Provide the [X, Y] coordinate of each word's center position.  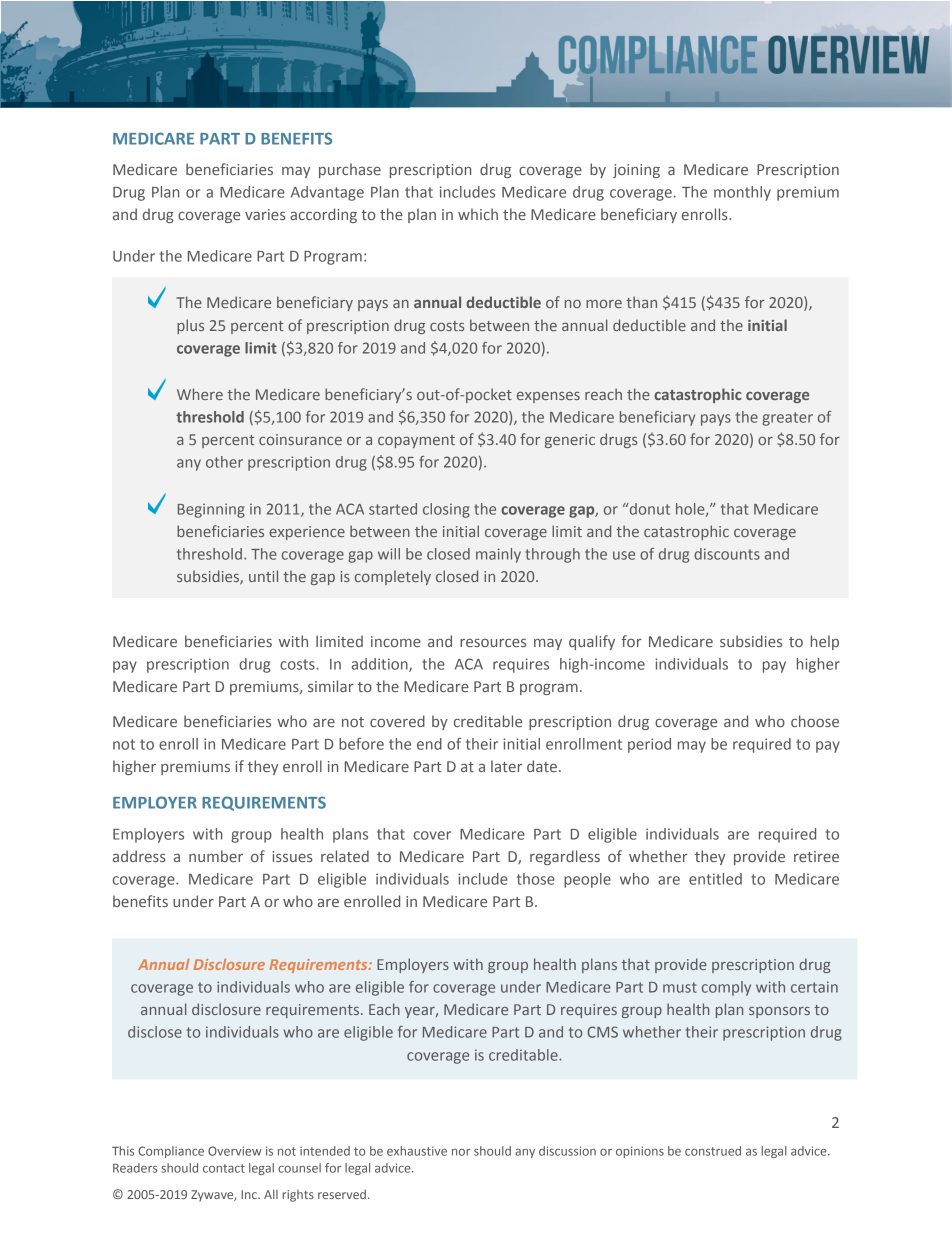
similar [331, 686]
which [478, 214]
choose [815, 721]
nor [461, 1152]
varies [265, 214]
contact [224, 1168]
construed [713, 1151]
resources [493, 643]
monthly [742, 193]
